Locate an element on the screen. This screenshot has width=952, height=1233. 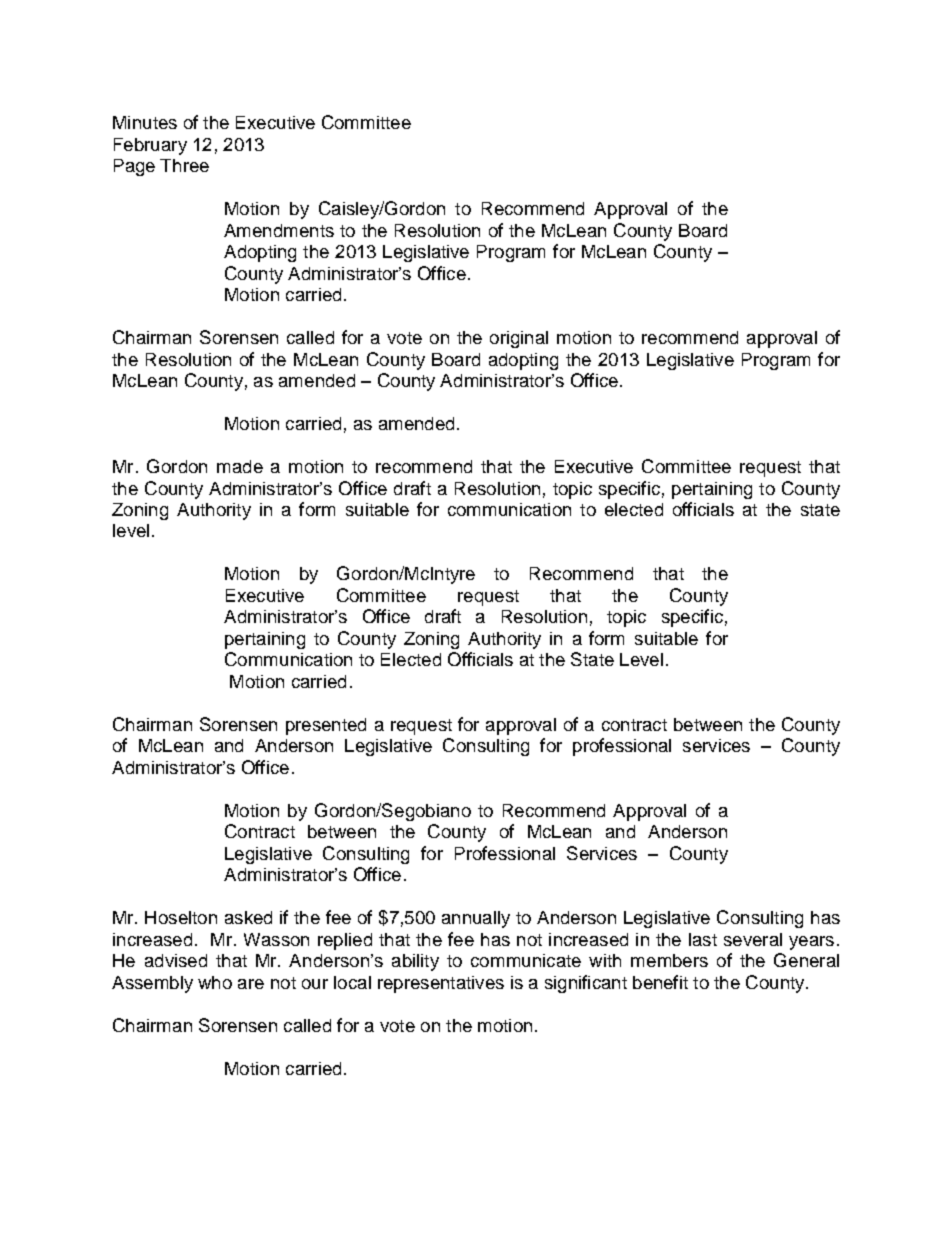
representatives is located at coordinates (441, 984).
